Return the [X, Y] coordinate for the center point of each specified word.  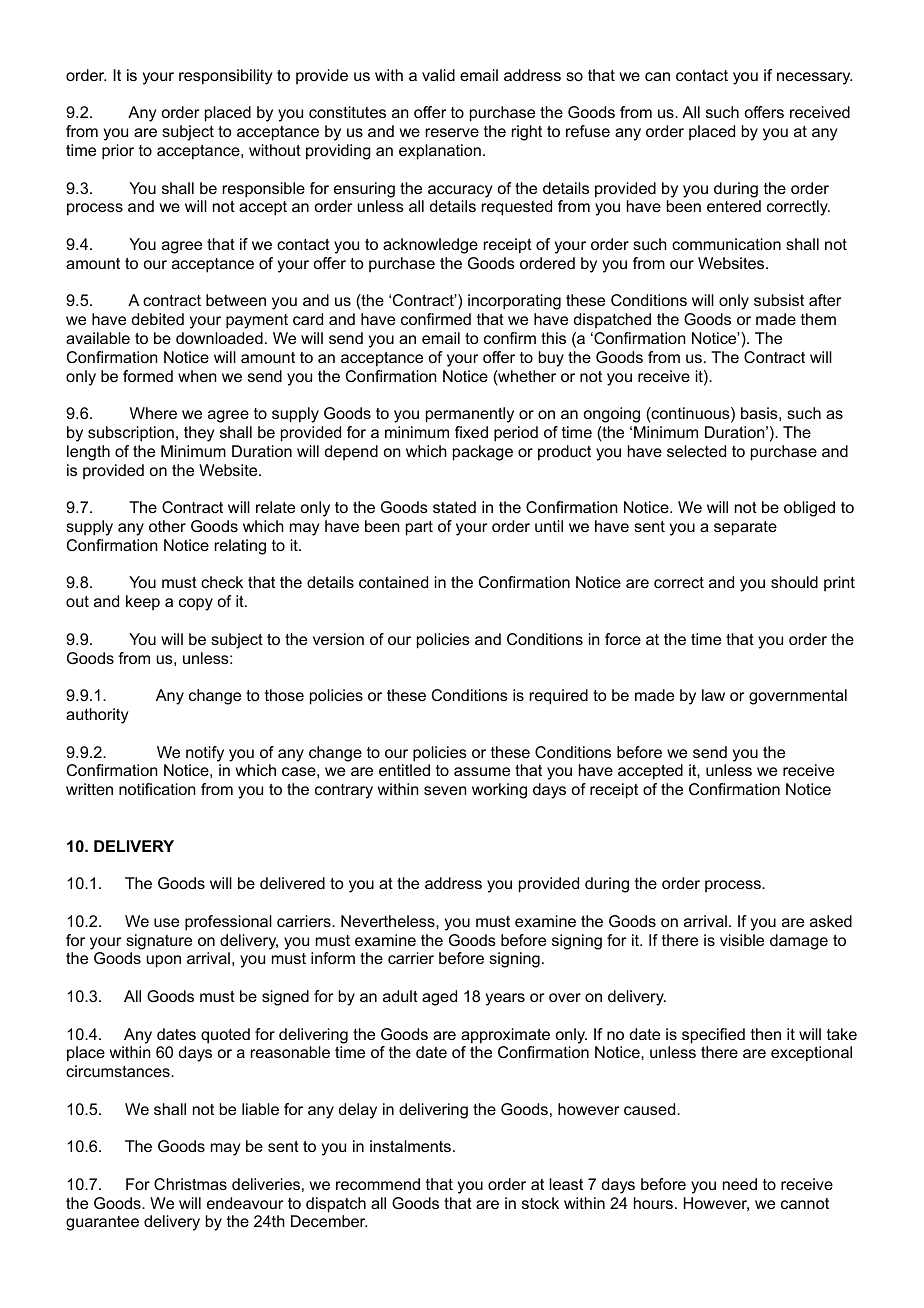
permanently [470, 415]
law [713, 695]
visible [742, 940]
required [559, 697]
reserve [452, 132]
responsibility [226, 77]
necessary [814, 78]
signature [159, 942]
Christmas [190, 1184]
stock [540, 1203]
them [818, 319]
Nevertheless [389, 921]
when [197, 376]
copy [196, 604]
